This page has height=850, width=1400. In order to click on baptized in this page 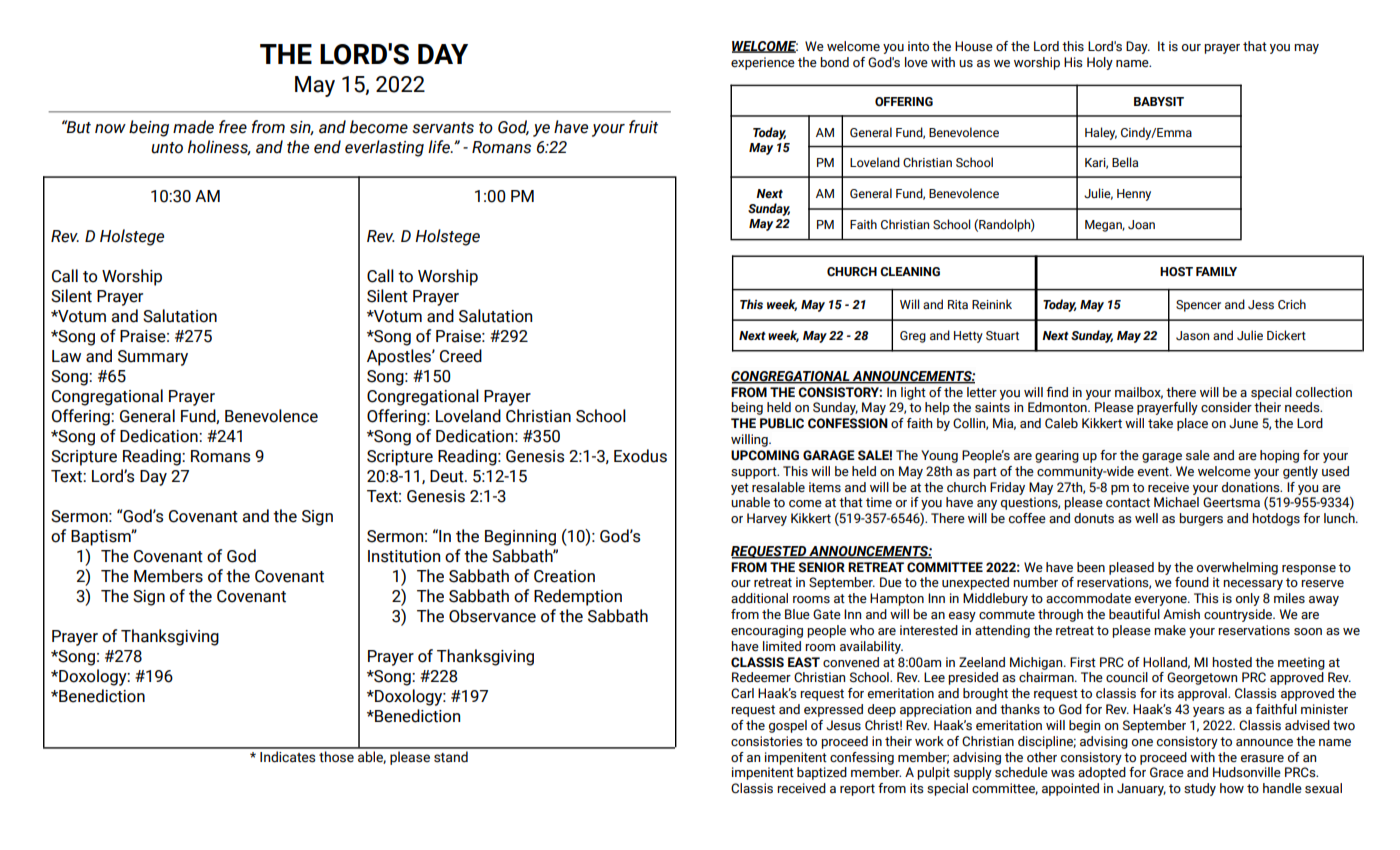, I will do `click(822, 773)`.
